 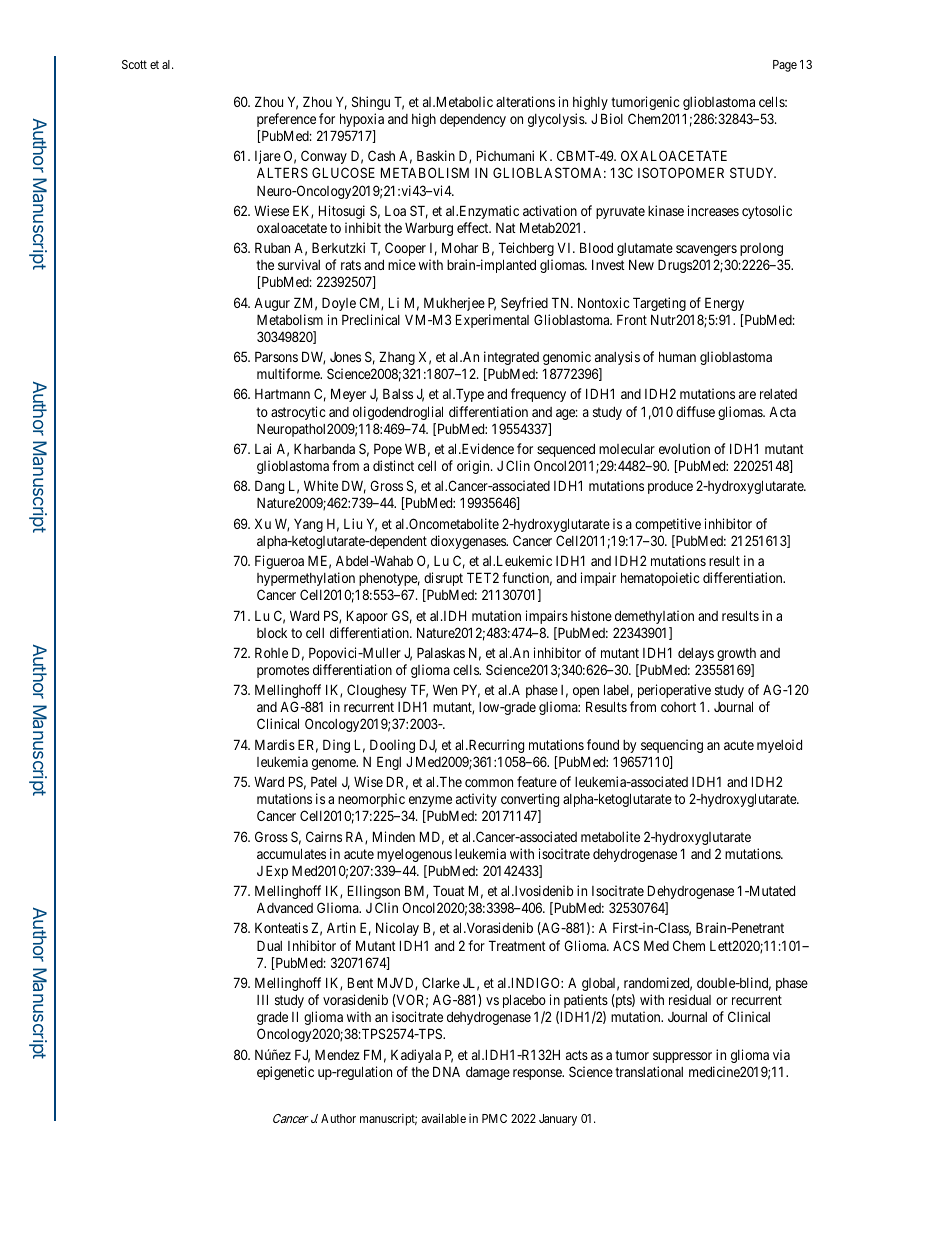 What do you see at coordinates (785, 66) in the screenshot?
I see `Page` at bounding box center [785, 66].
